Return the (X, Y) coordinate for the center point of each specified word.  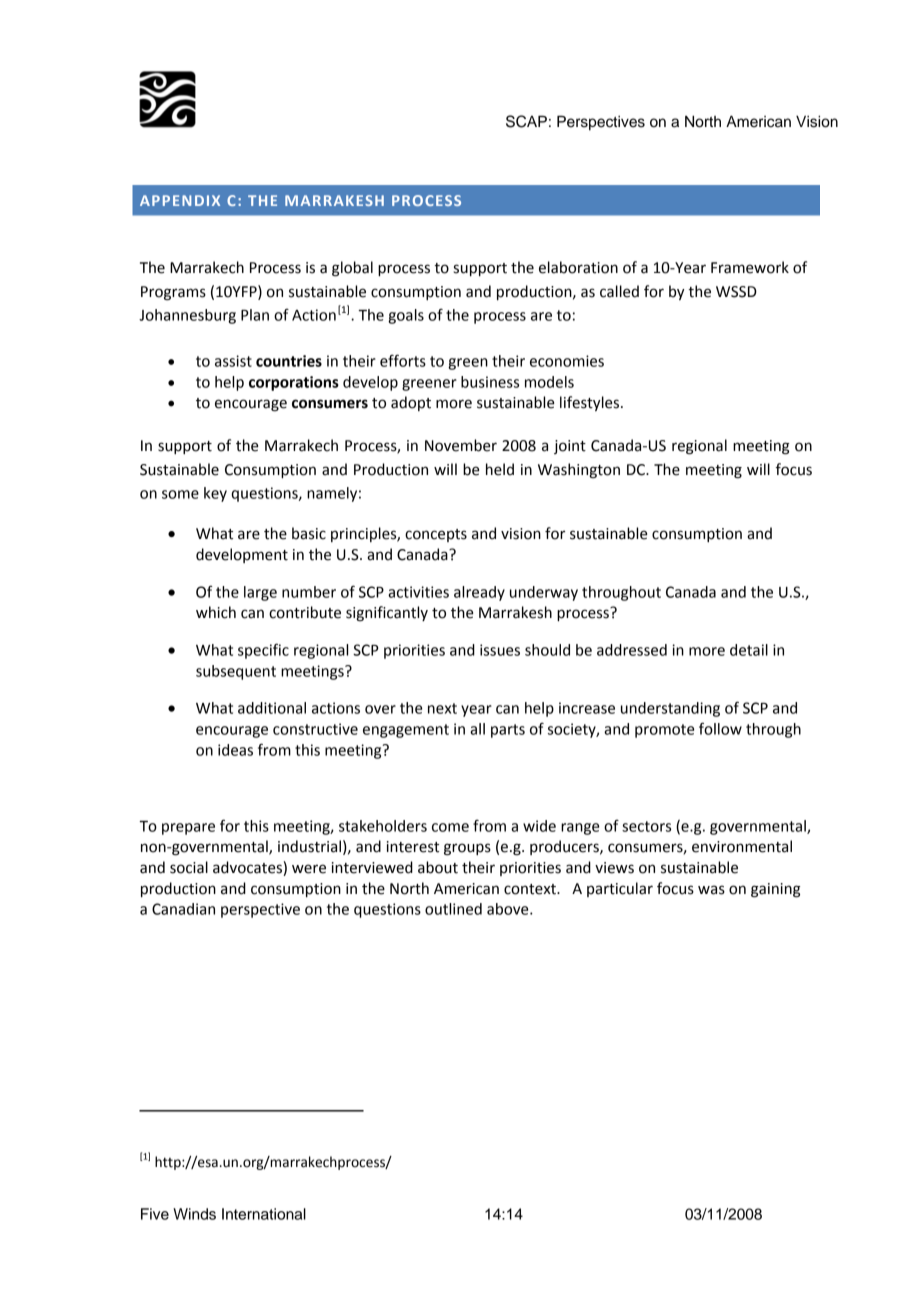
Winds (194, 1214)
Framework (750, 267)
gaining (775, 890)
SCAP (526, 121)
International (264, 1214)
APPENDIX (180, 200)
